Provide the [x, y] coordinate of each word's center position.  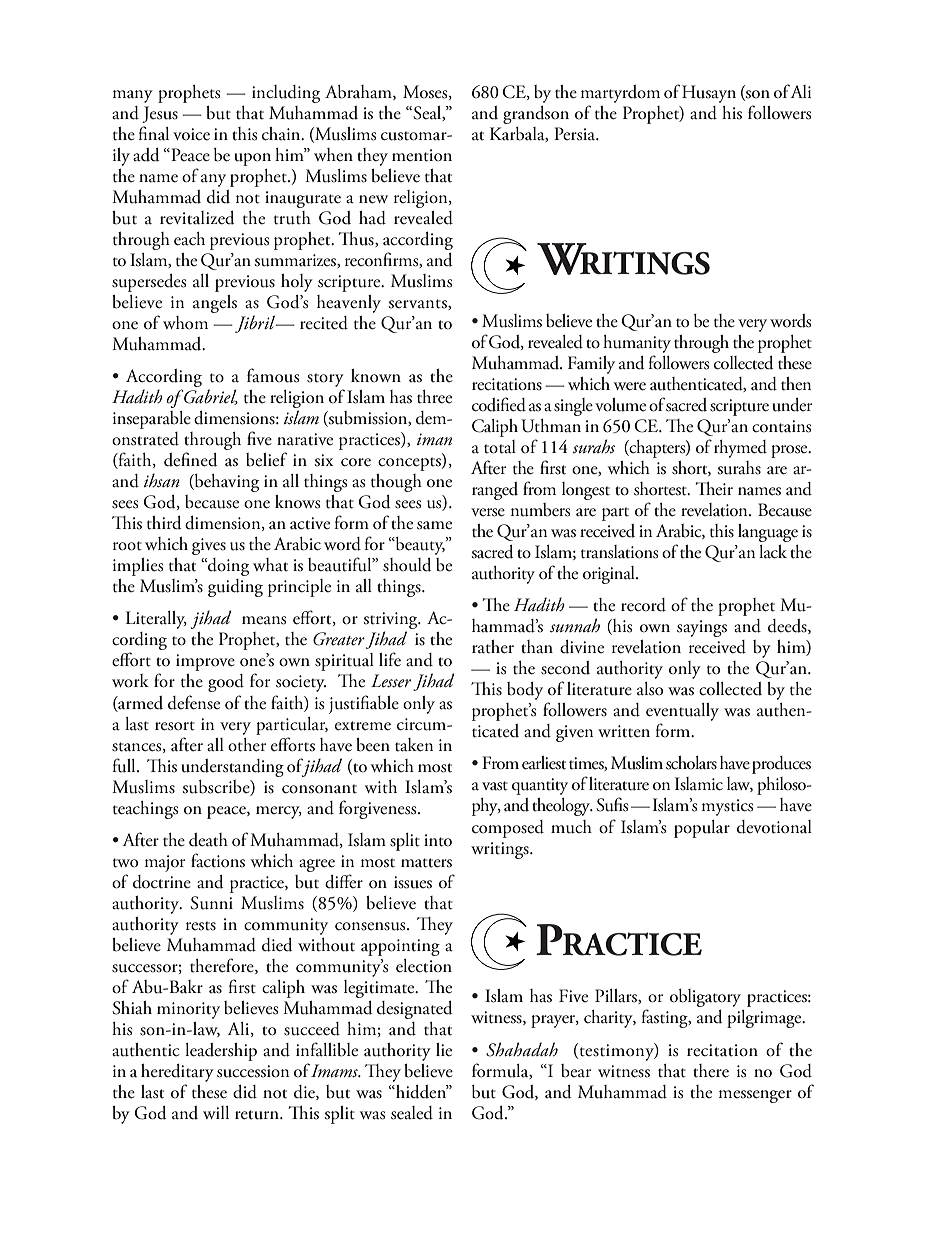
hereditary [177, 1073]
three [434, 397]
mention [422, 155]
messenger [755, 1096]
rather [493, 647]
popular [702, 829]
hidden [421, 1092]
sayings [702, 628]
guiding [235, 588]
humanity [637, 344]
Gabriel [210, 397]
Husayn [709, 94]
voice [191, 134]
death [208, 840]
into [438, 840]
